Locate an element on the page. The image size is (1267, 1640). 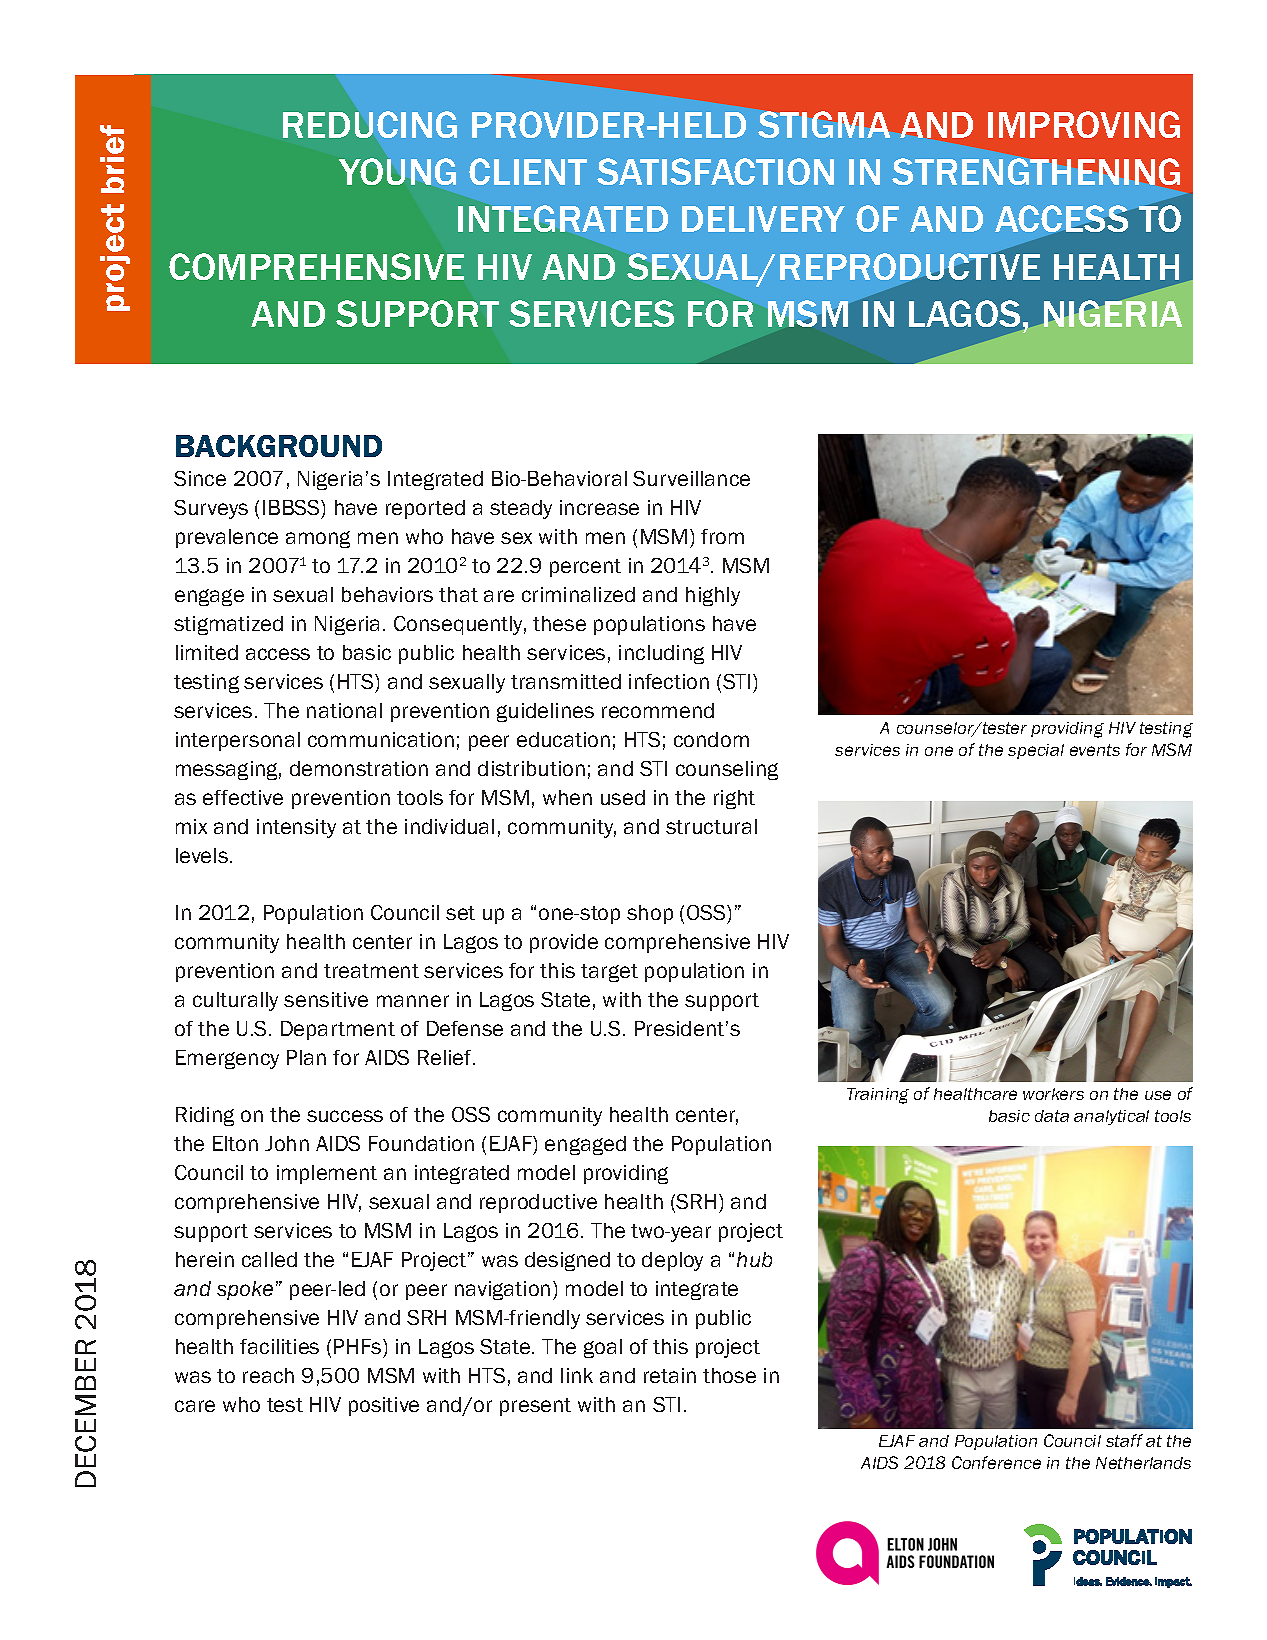
STRENGTHENING is located at coordinates (1036, 171).
